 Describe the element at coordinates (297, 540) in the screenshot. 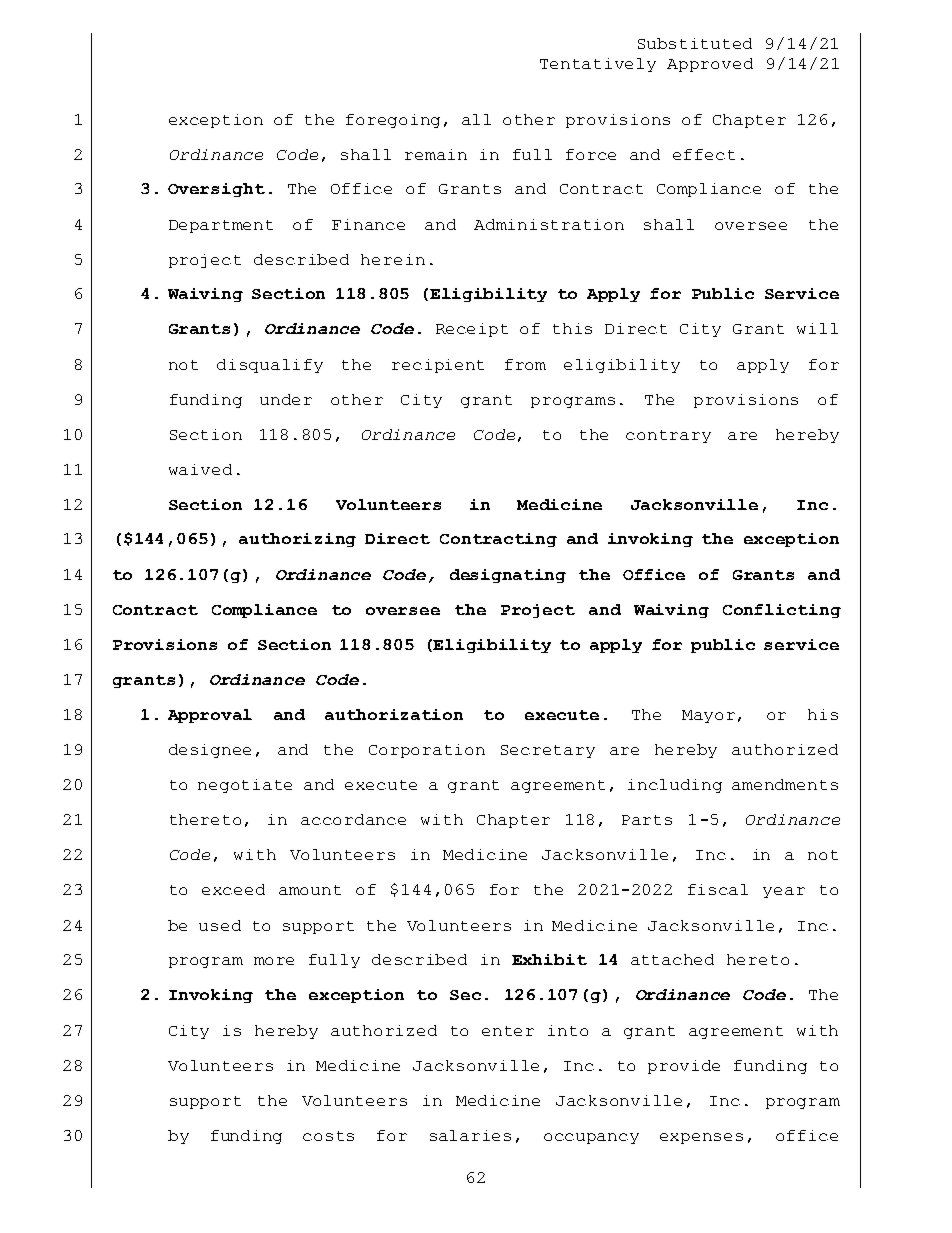

I see `authorizing` at that location.
